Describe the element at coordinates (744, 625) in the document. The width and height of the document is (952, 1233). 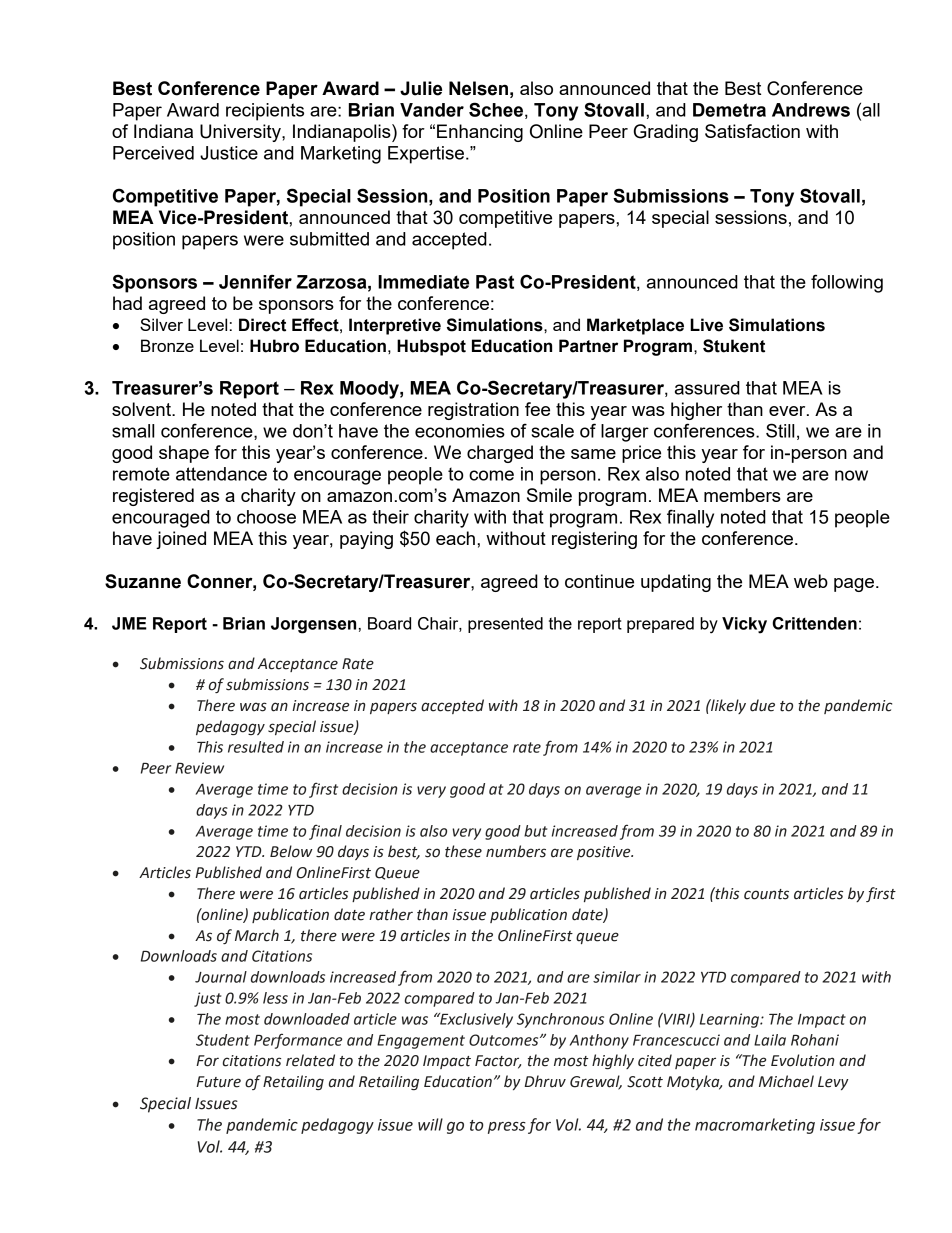
I see `Vicky` at that location.
